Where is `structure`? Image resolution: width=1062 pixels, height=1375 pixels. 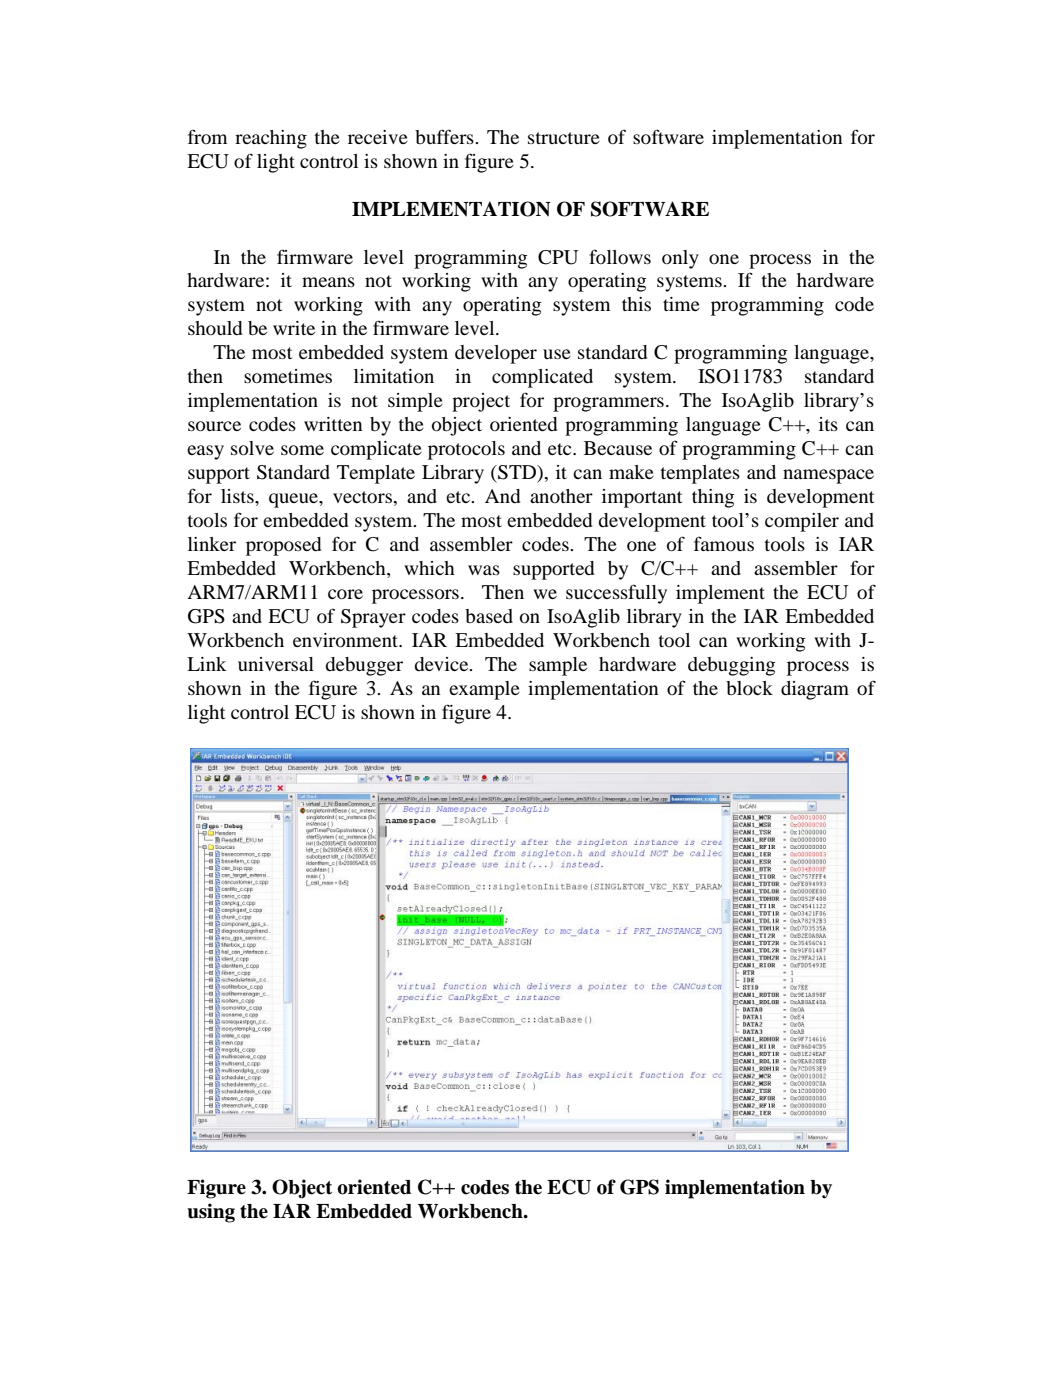
structure is located at coordinates (564, 138).
